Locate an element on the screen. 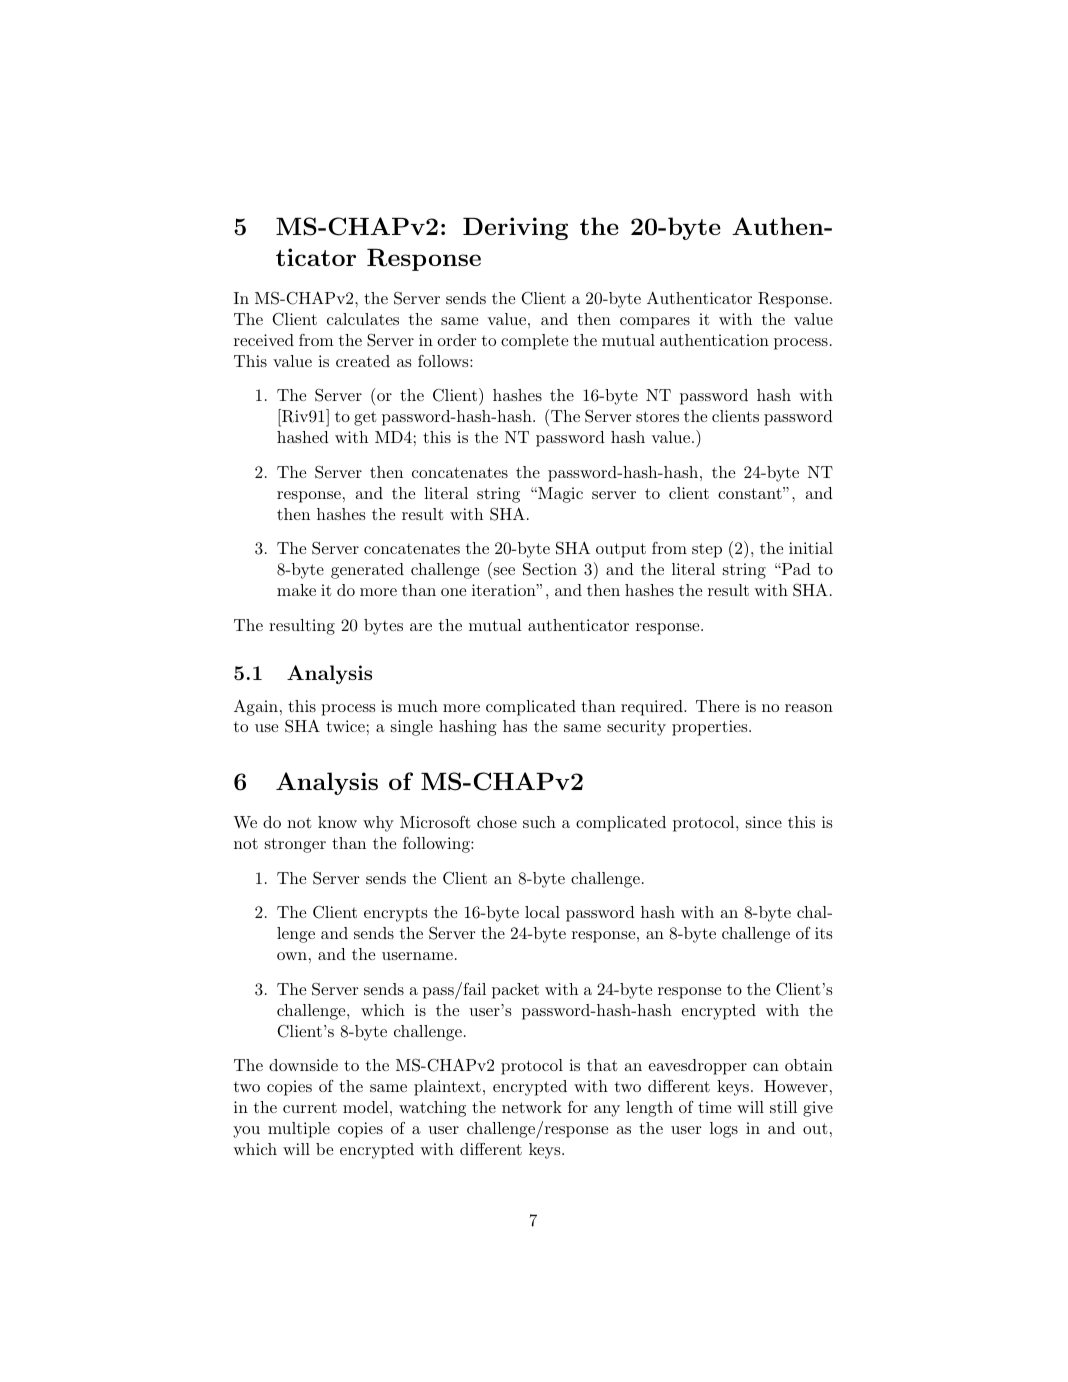  network is located at coordinates (532, 1107).
